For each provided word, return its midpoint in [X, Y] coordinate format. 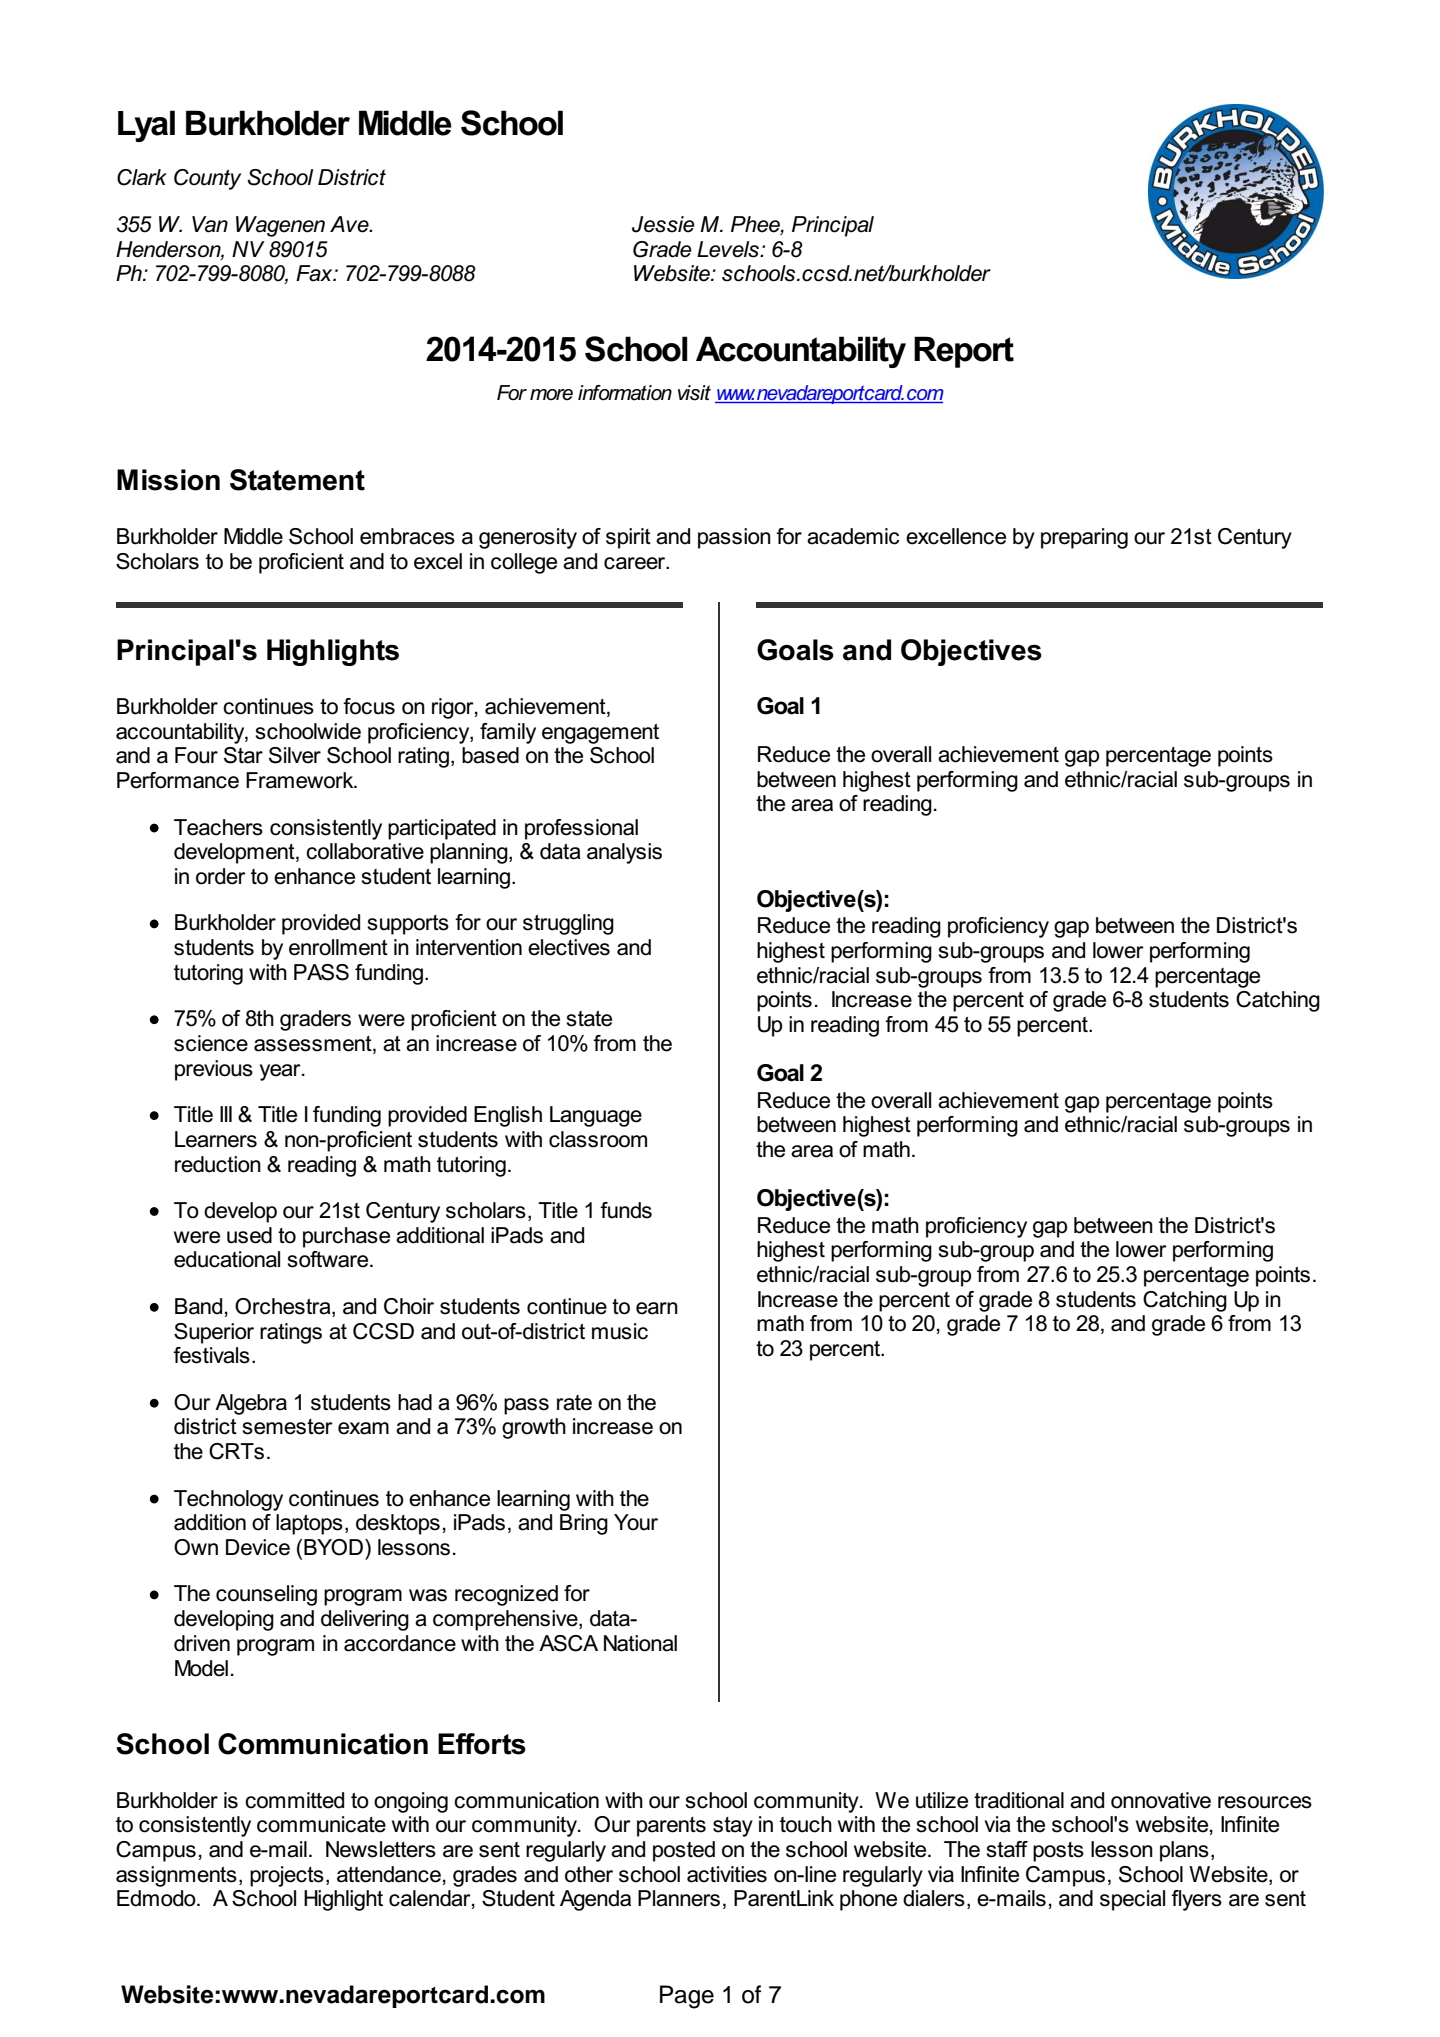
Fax [315, 273]
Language [596, 1116]
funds [626, 1210]
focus [369, 706]
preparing [1084, 538]
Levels [729, 249]
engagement [600, 734]
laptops [309, 1524]
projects [287, 1876]
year [281, 1072]
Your [636, 1522]
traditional [1019, 1800]
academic [853, 536]
